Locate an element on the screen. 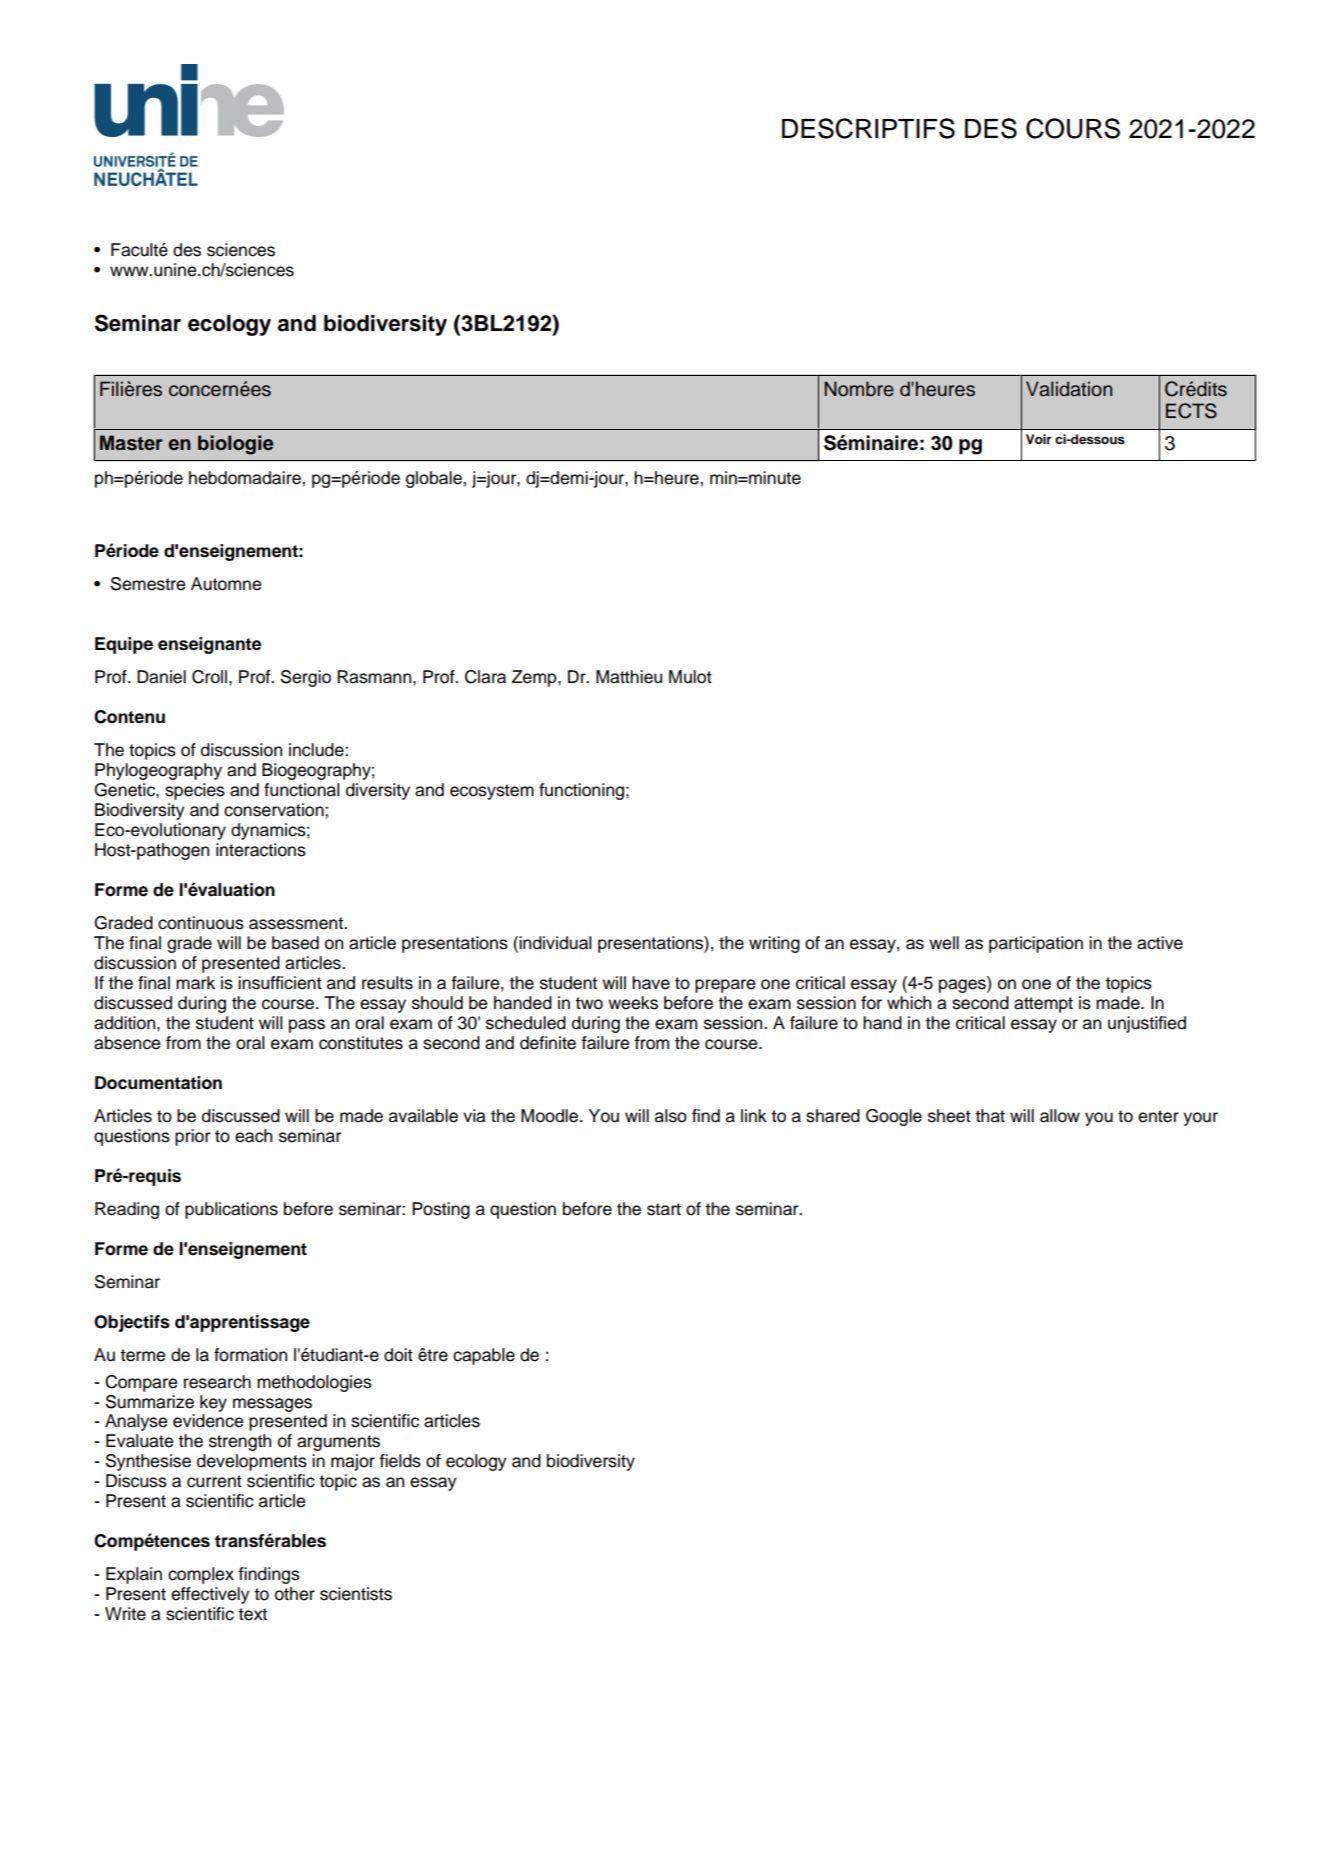 The image size is (1318, 1865). Voir is located at coordinates (1039, 439).
